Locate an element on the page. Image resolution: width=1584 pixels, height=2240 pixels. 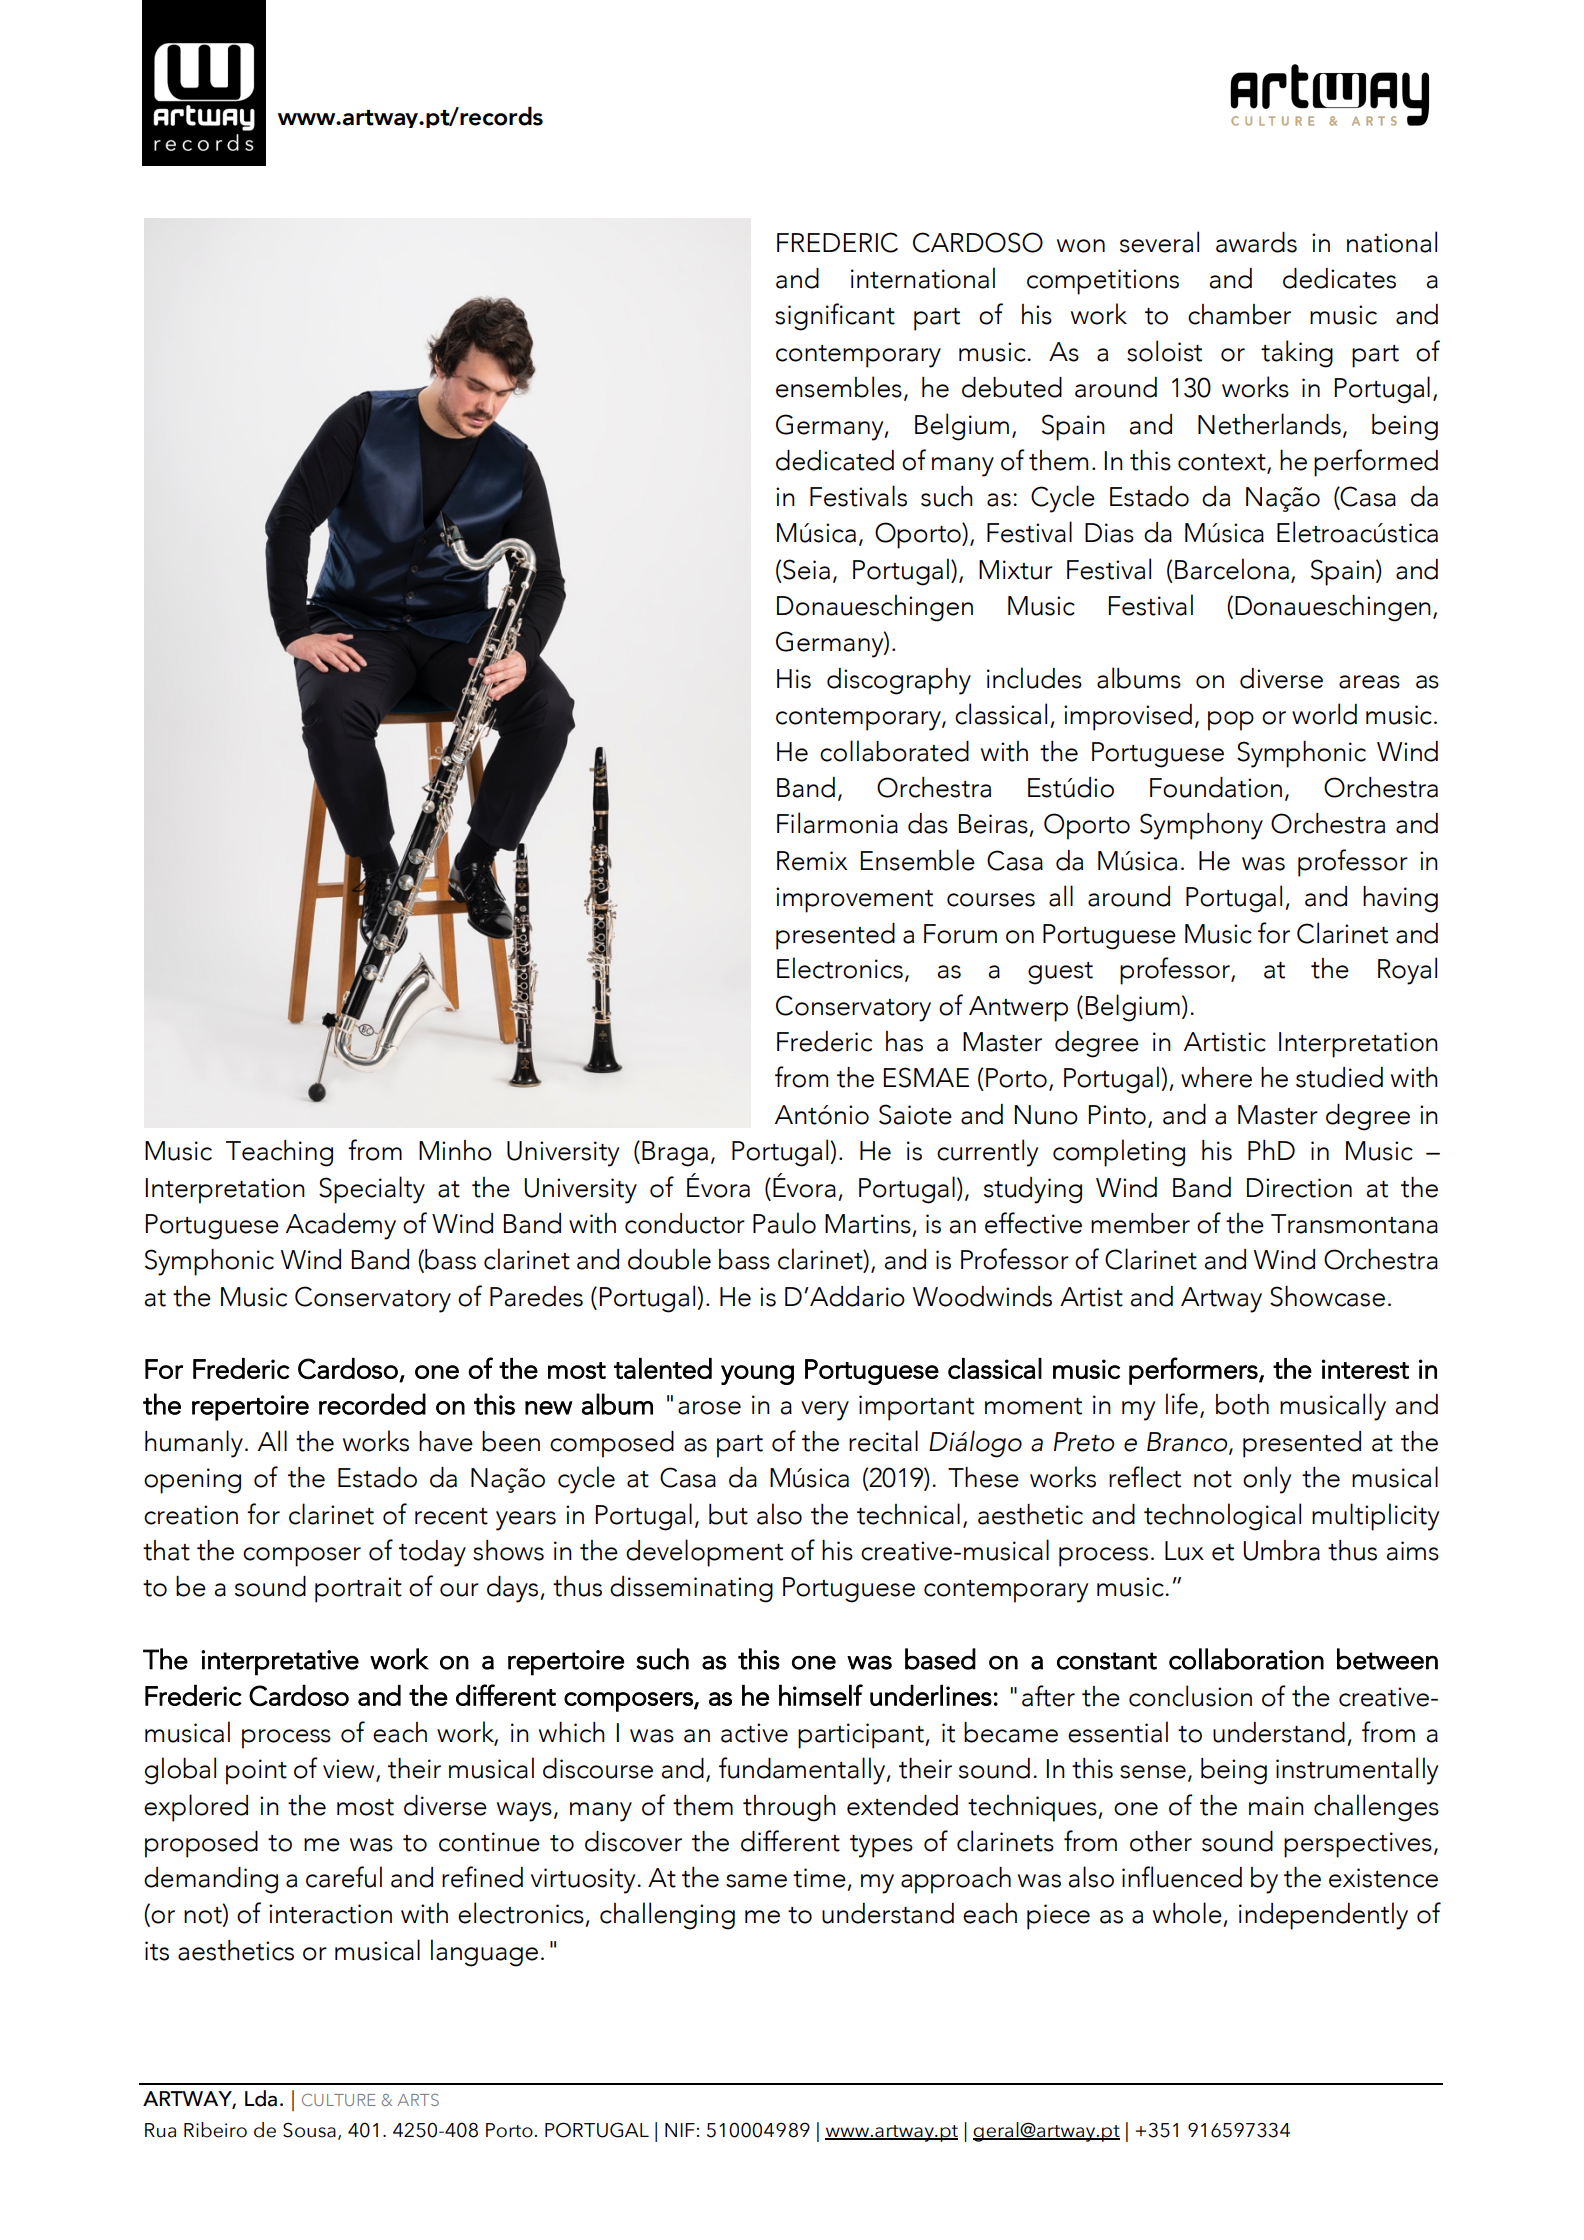
Paulo is located at coordinates (784, 1223).
